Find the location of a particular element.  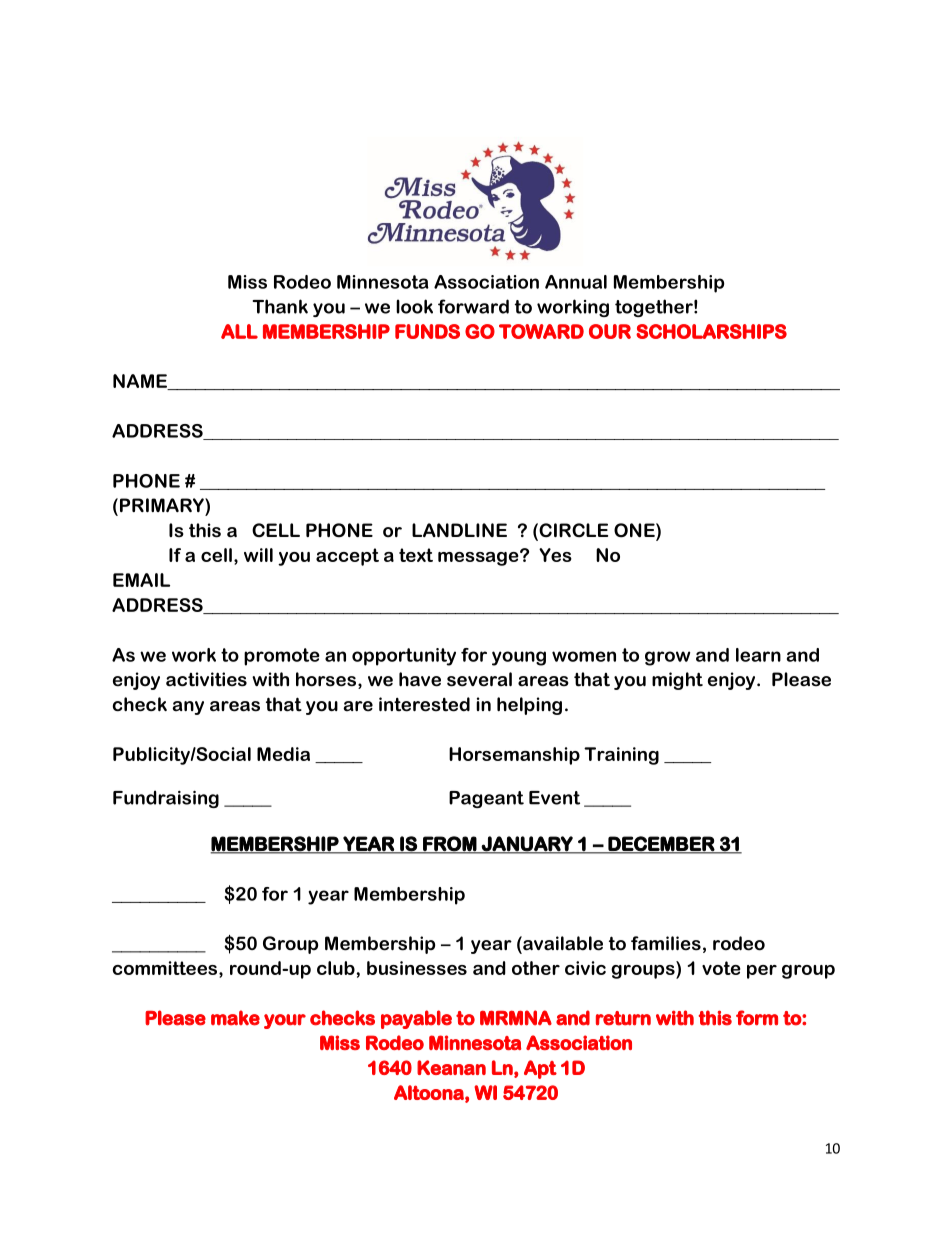

payable is located at coordinates (416, 1019).
